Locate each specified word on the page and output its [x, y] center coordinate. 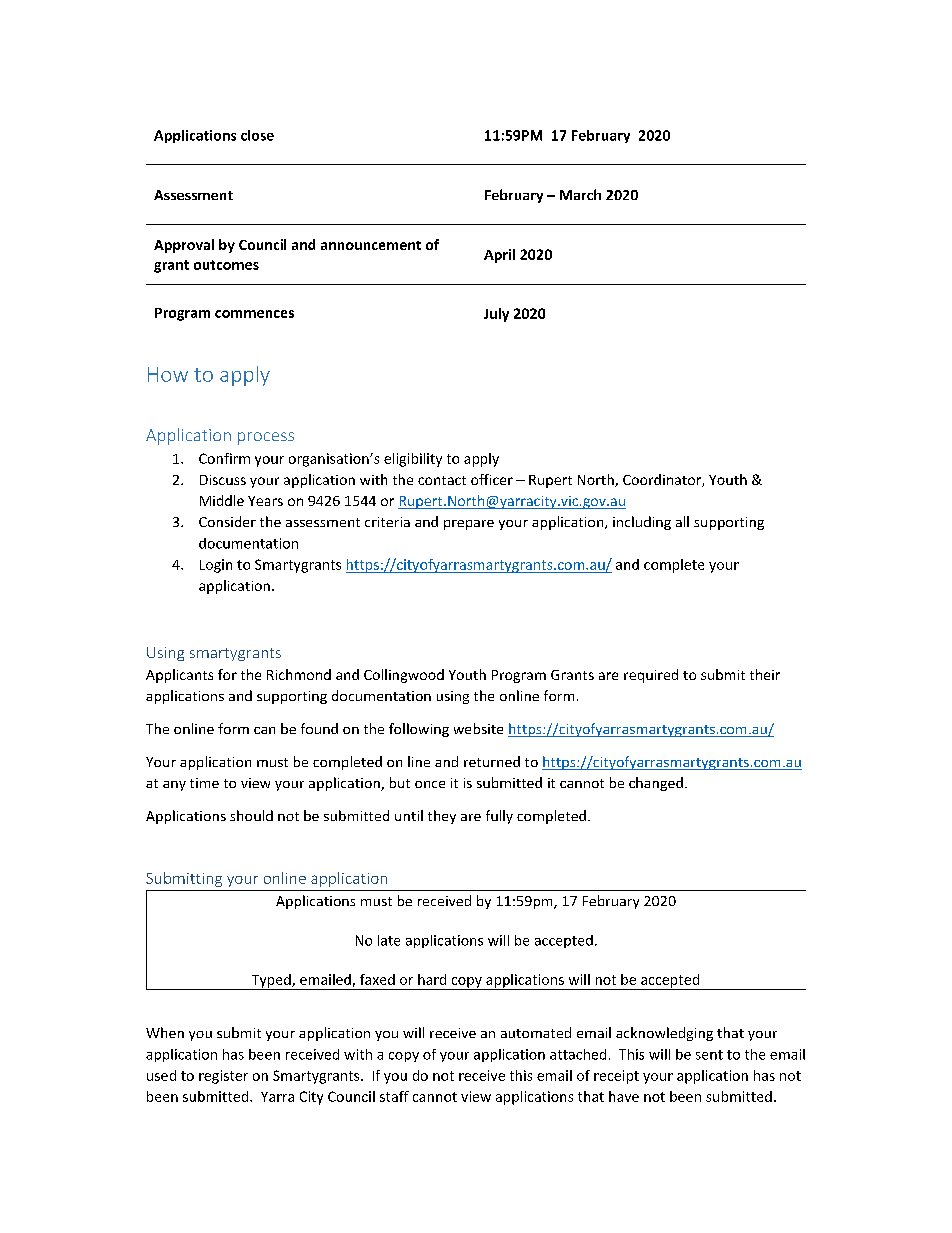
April [499, 256]
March [580, 194]
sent [709, 1055]
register [223, 1077]
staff [394, 1096]
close [257, 135]
